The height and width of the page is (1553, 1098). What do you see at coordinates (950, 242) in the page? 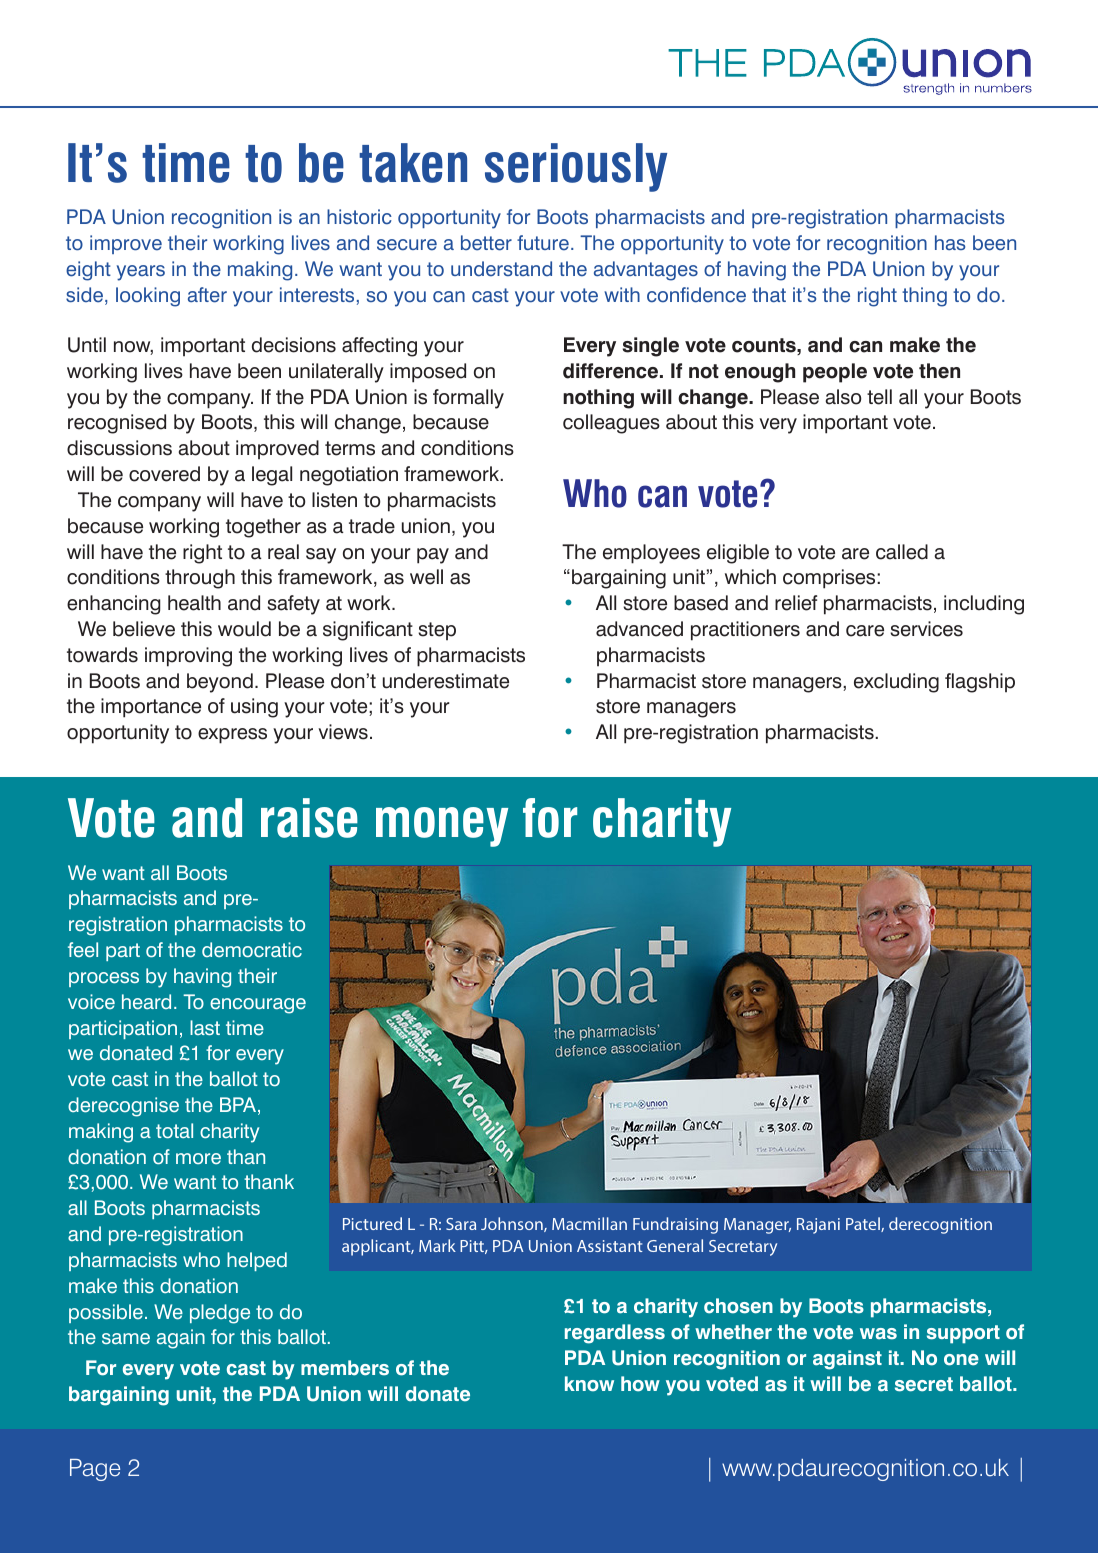
I see `has` at bounding box center [950, 242].
